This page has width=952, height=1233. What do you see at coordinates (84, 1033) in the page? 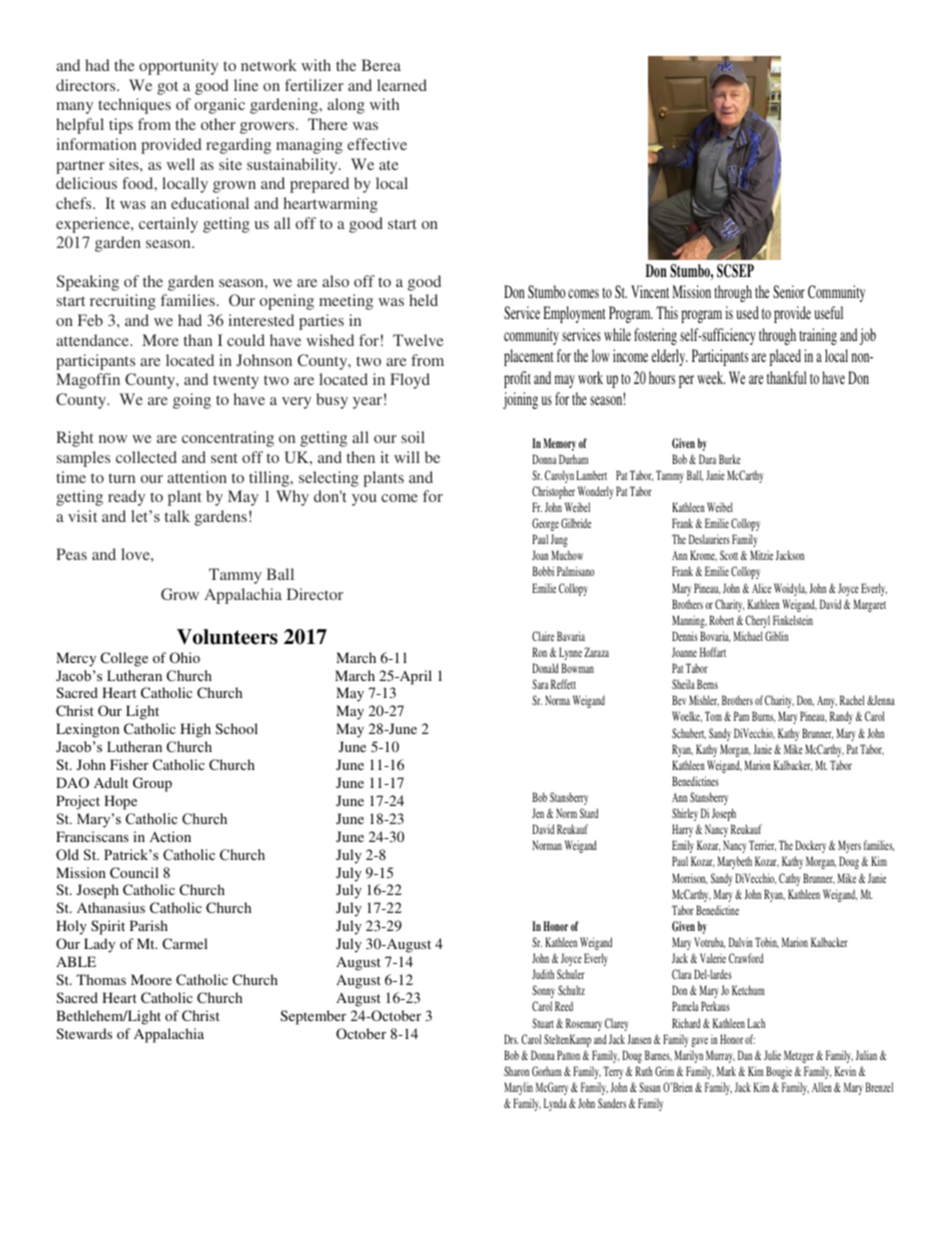
I see `Stewards` at bounding box center [84, 1033].
